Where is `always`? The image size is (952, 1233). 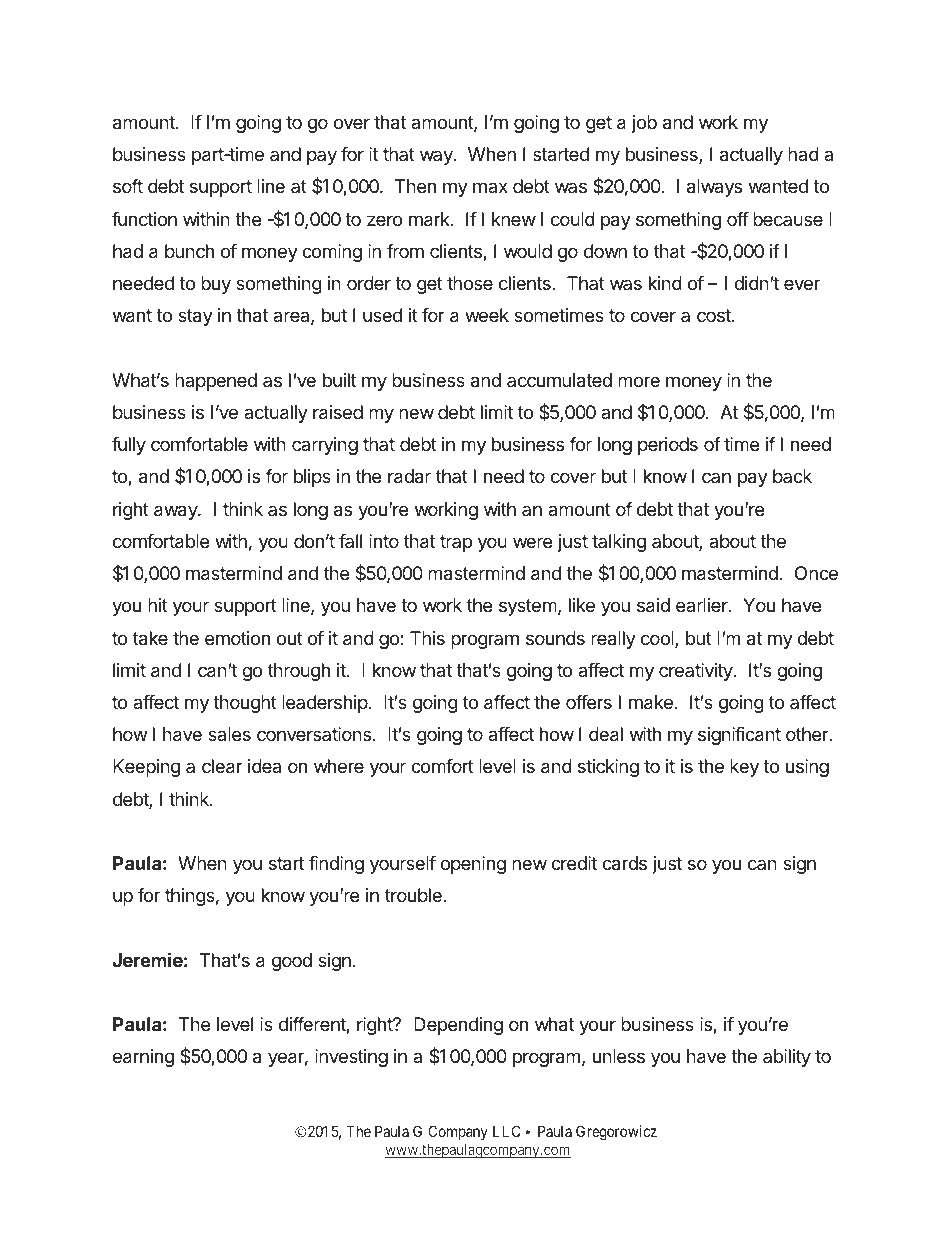 always is located at coordinates (714, 188).
